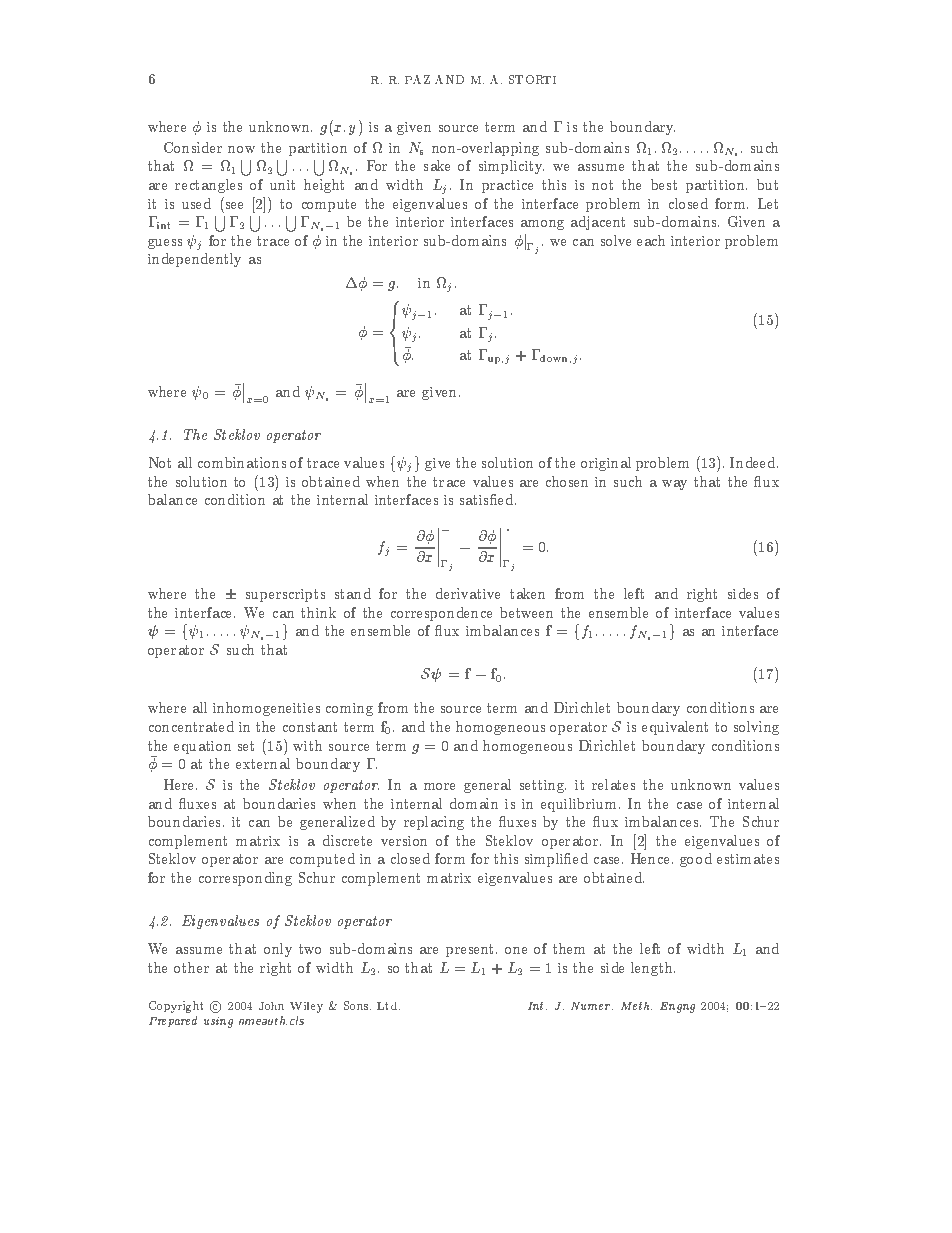  I want to click on best, so click(664, 184).
